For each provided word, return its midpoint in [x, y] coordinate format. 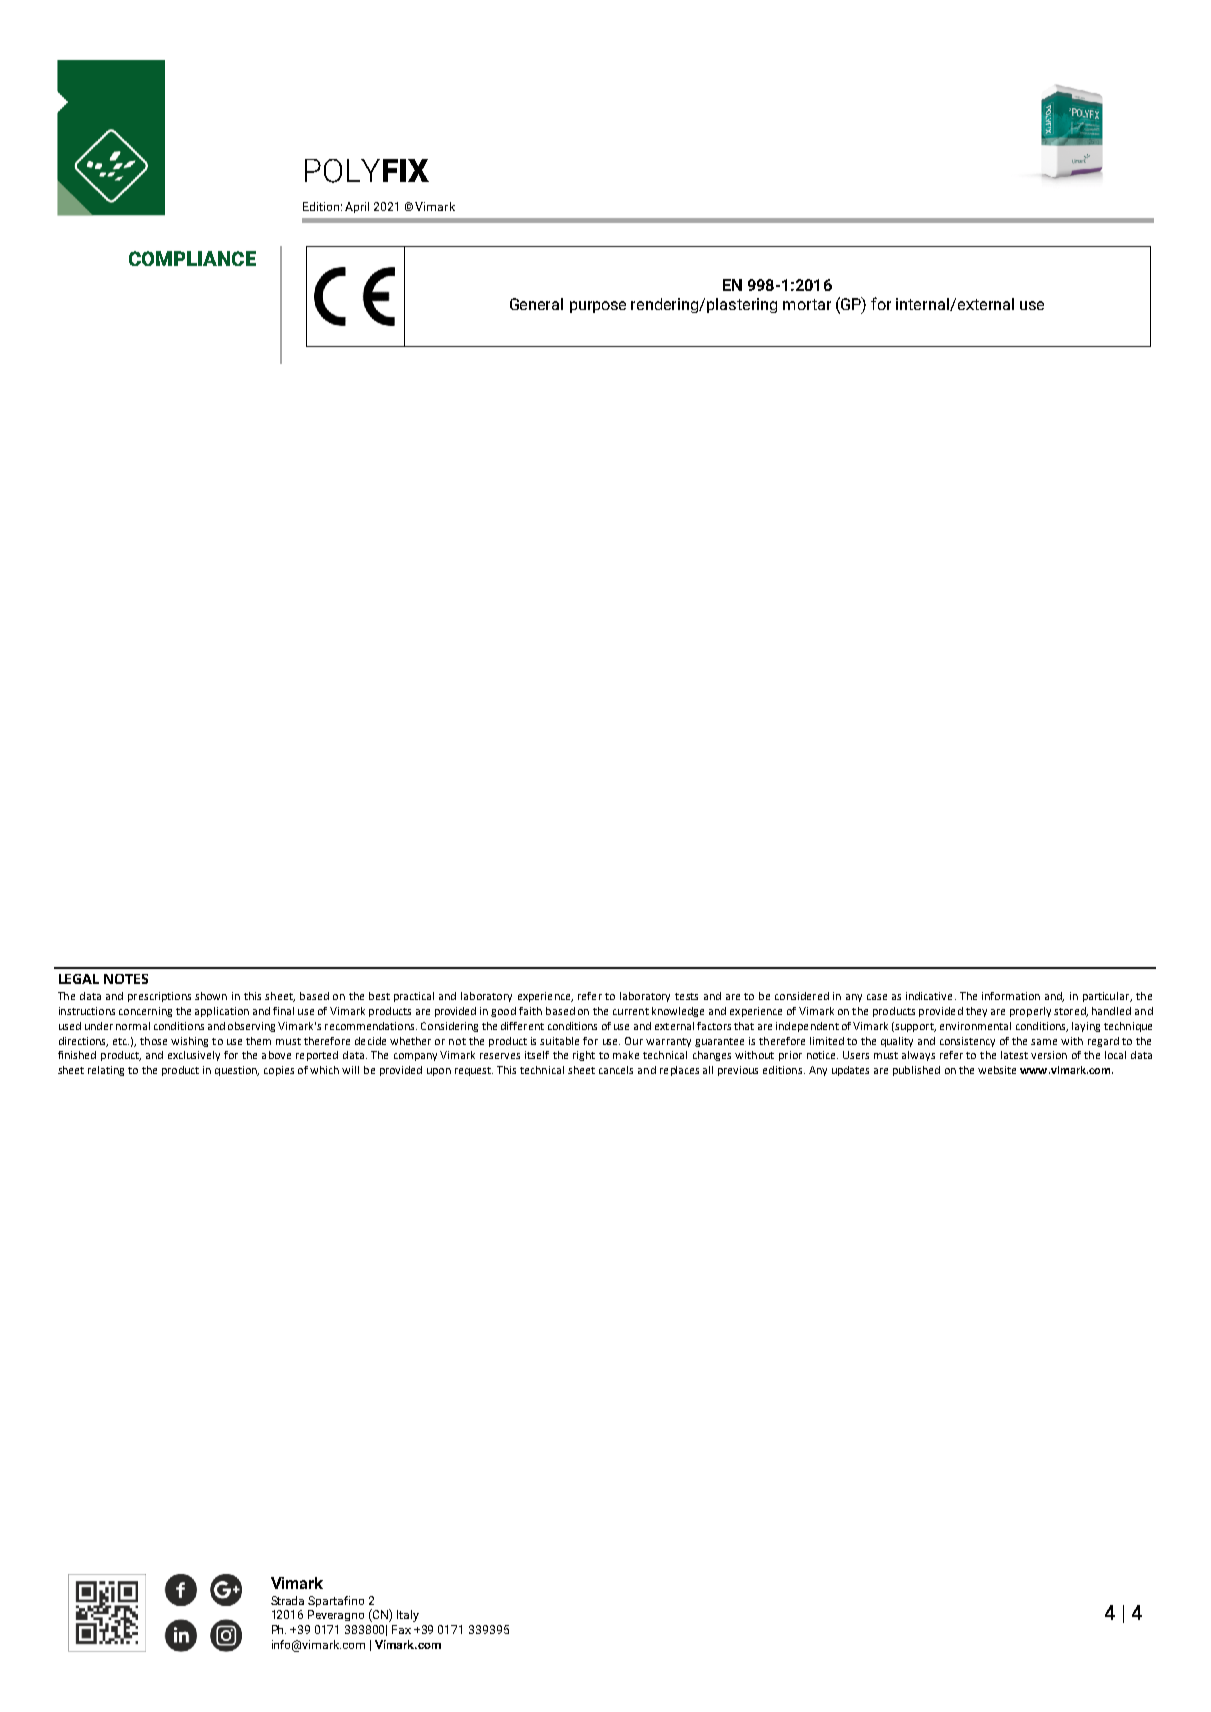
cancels [616, 1070]
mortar [807, 304]
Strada [287, 1600]
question [237, 1071]
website [997, 1070]
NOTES [126, 979]
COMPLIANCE [192, 258]
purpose [598, 307]
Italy [408, 1616]
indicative [929, 996]
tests [686, 996]
